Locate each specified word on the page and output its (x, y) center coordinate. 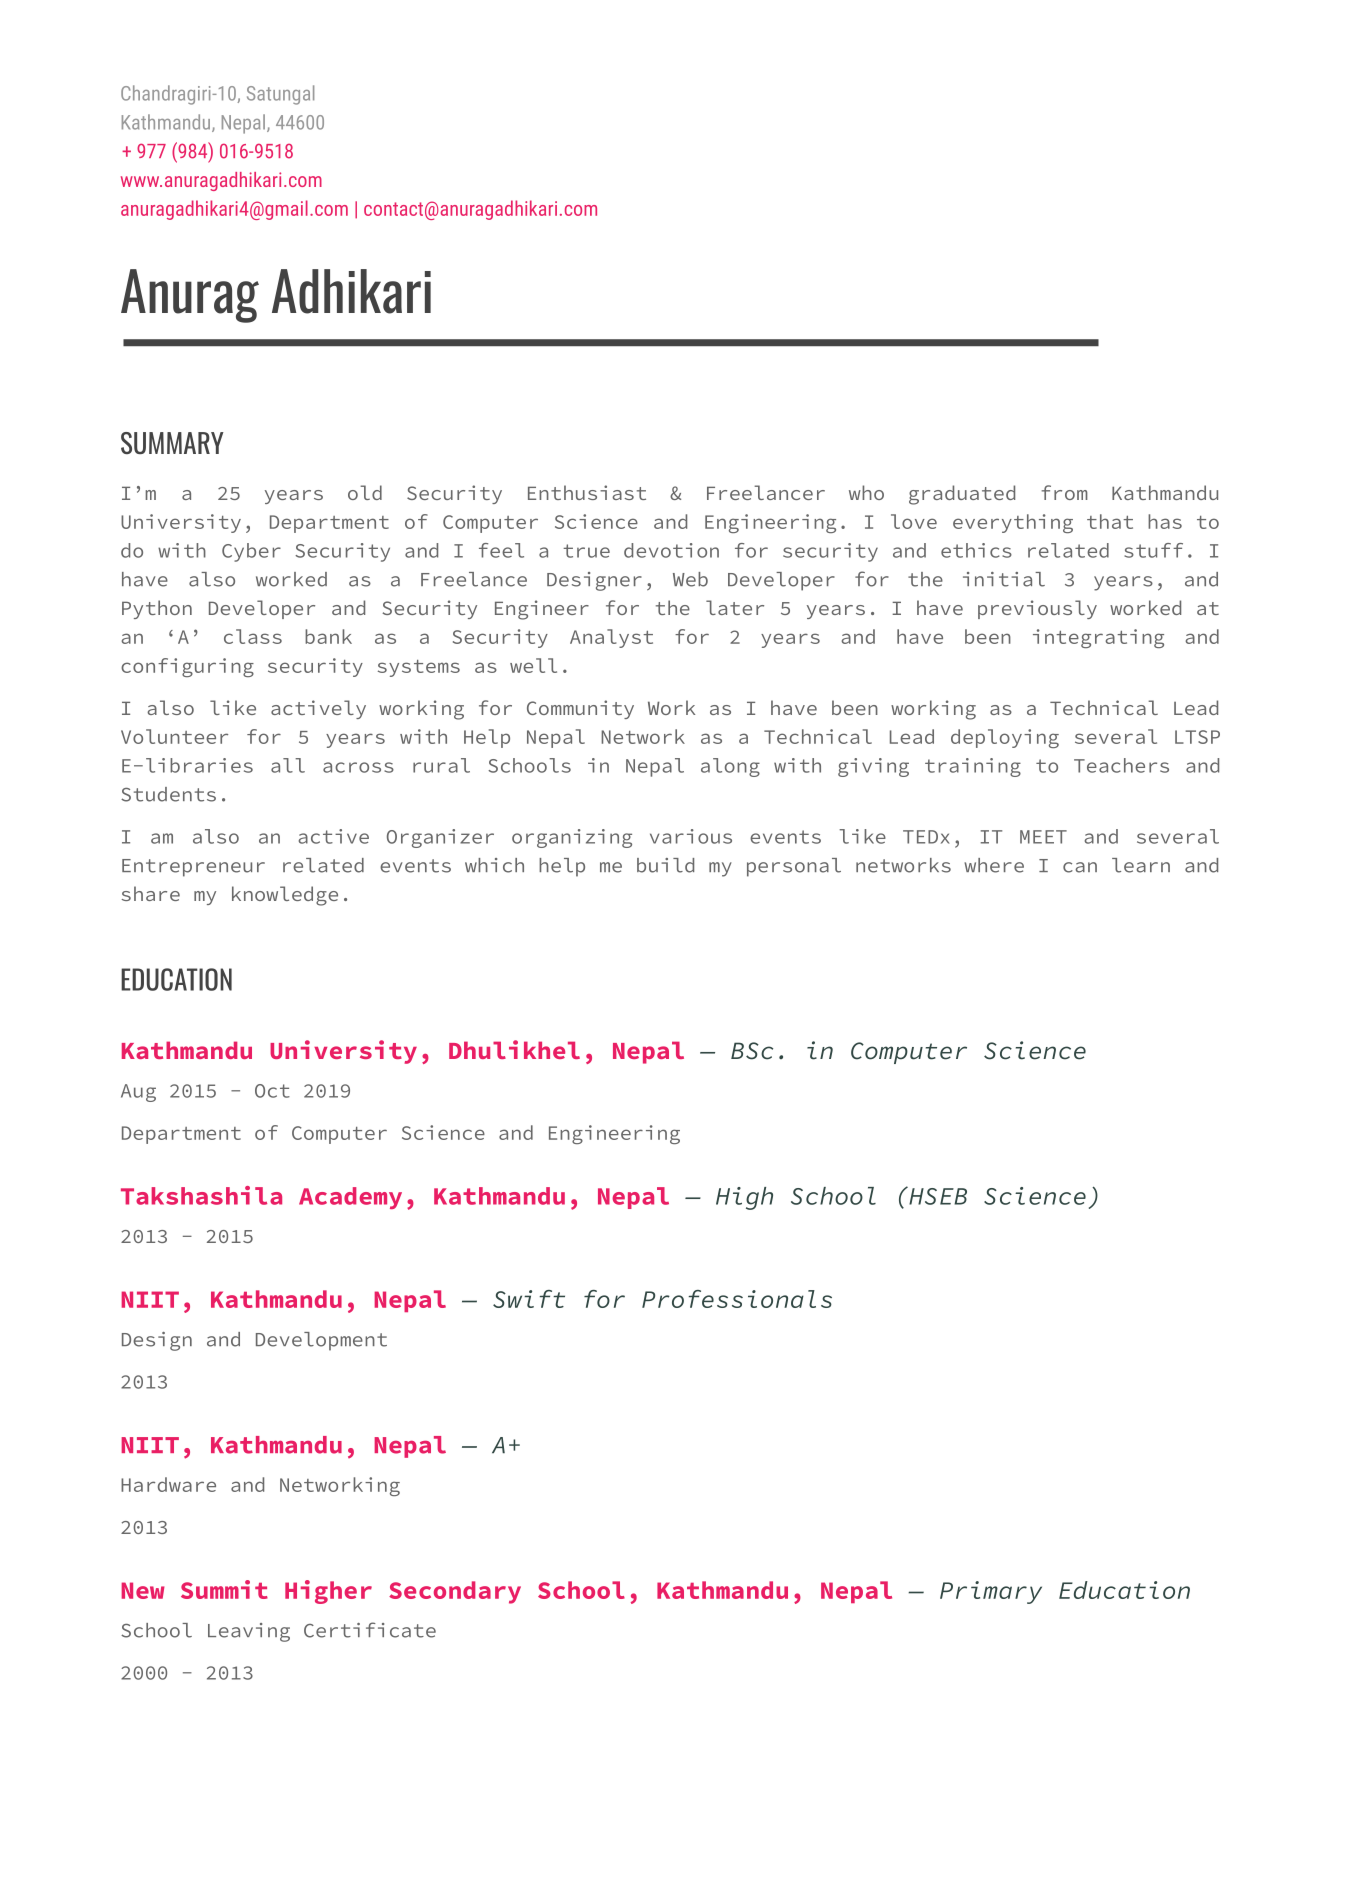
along (730, 767)
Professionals (737, 1299)
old (365, 492)
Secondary (455, 1592)
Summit (224, 1589)
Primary (991, 1592)
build (665, 865)
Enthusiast (587, 492)
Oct (272, 1091)
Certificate (370, 1630)
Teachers (1121, 765)
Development (321, 1341)
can (1080, 867)
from (1065, 492)
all (288, 765)
